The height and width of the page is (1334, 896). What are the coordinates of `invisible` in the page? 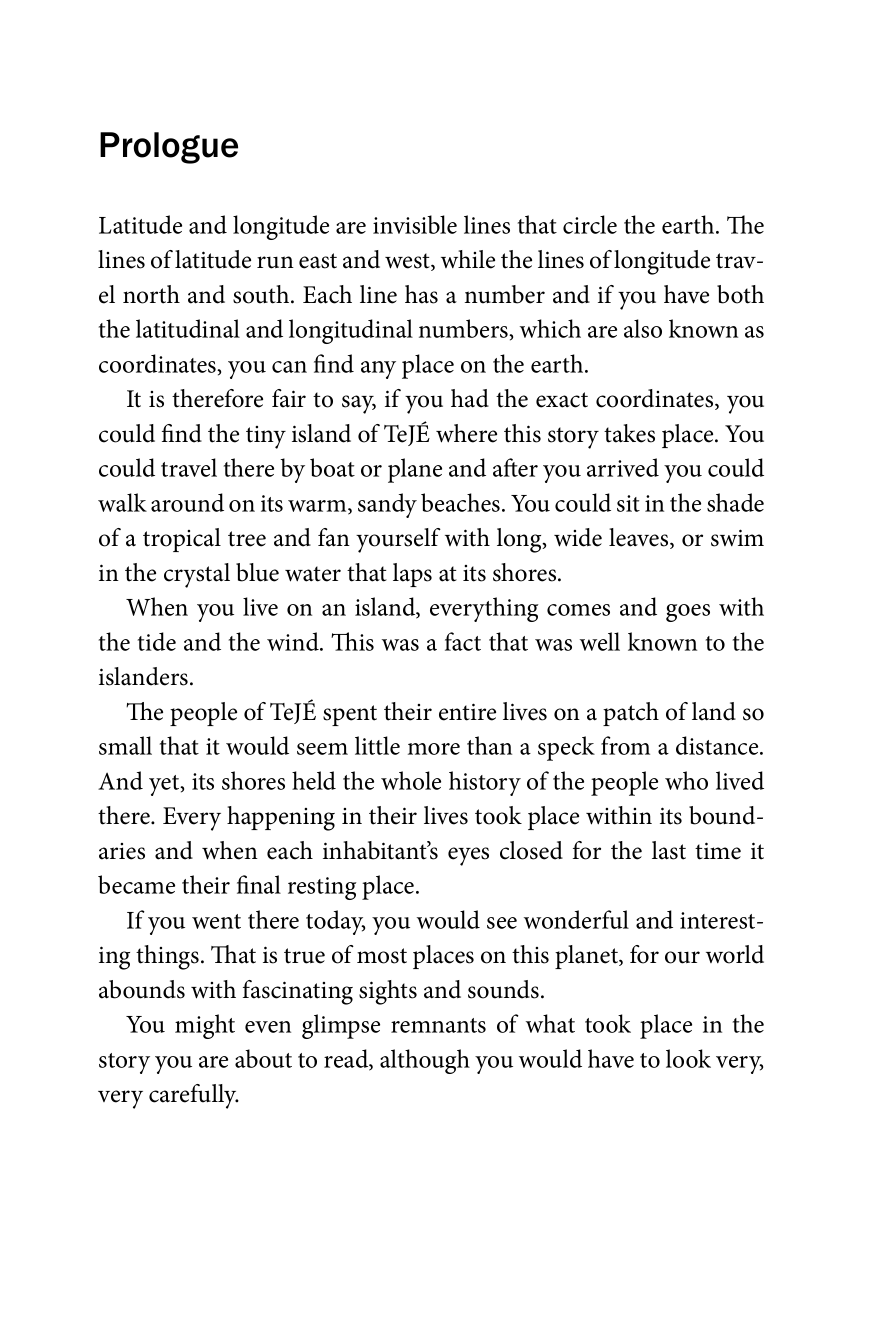 It's located at (415, 224).
